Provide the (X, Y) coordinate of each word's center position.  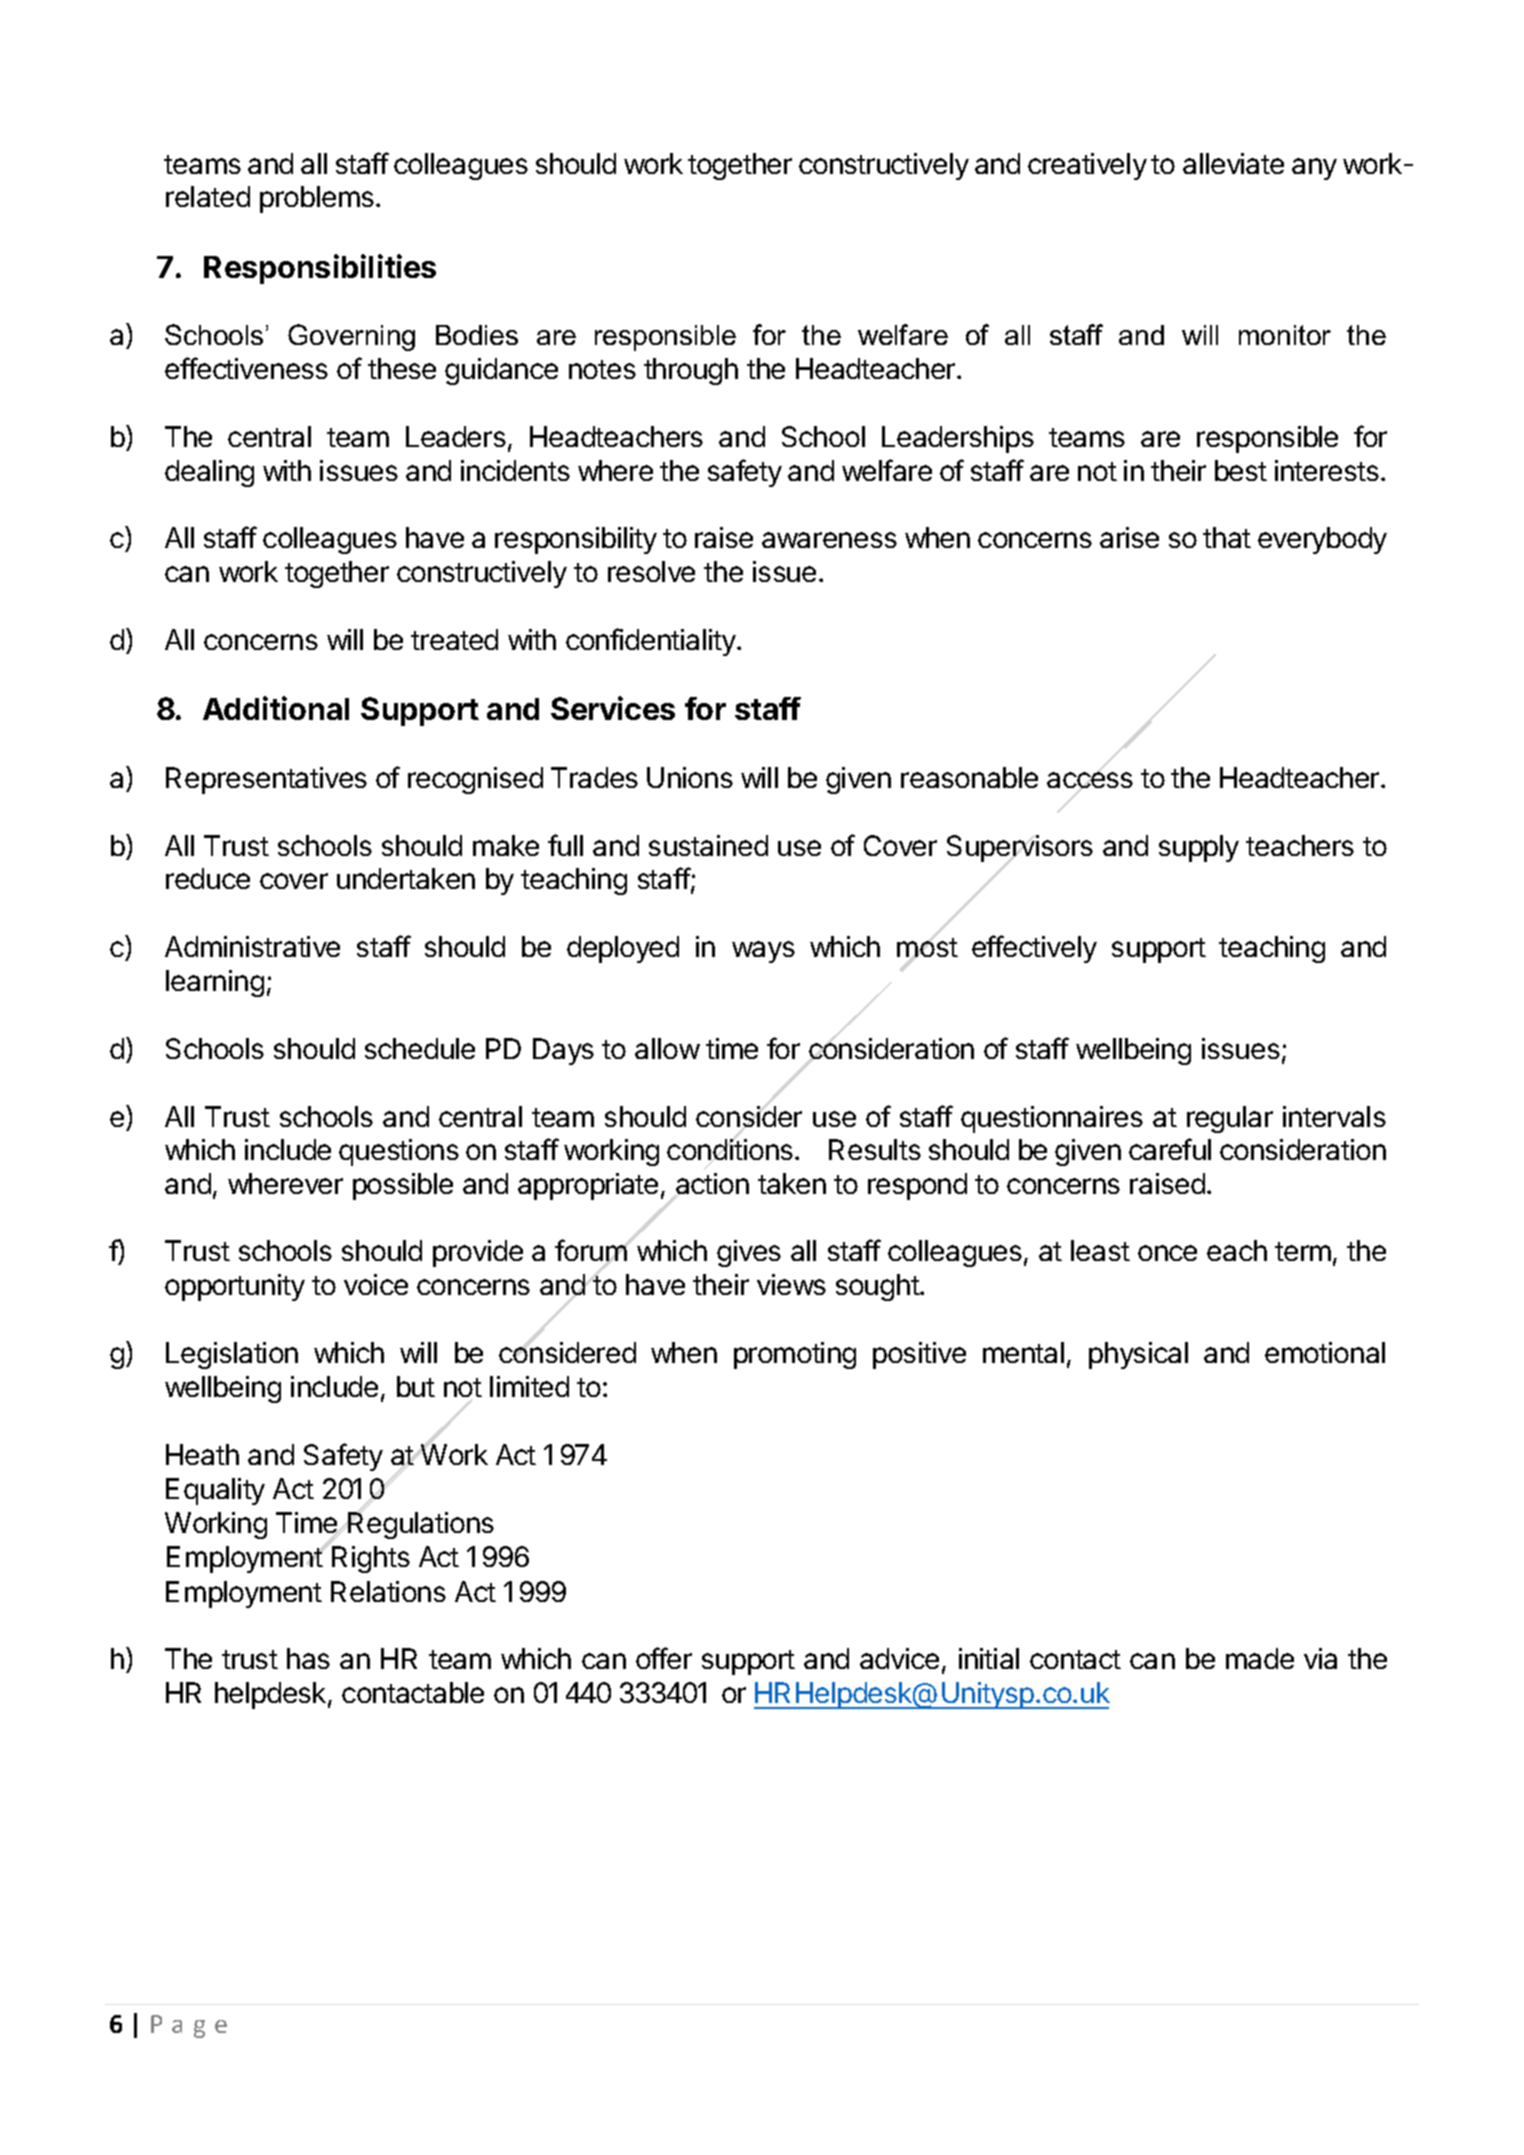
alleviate (1233, 163)
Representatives (266, 780)
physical (1138, 1355)
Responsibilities (320, 269)
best (1241, 470)
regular (1230, 1119)
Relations (388, 1591)
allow (667, 1048)
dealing (209, 473)
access (1090, 780)
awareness (829, 540)
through (691, 371)
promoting (795, 1355)
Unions (690, 777)
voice (376, 1284)
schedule (420, 1048)
